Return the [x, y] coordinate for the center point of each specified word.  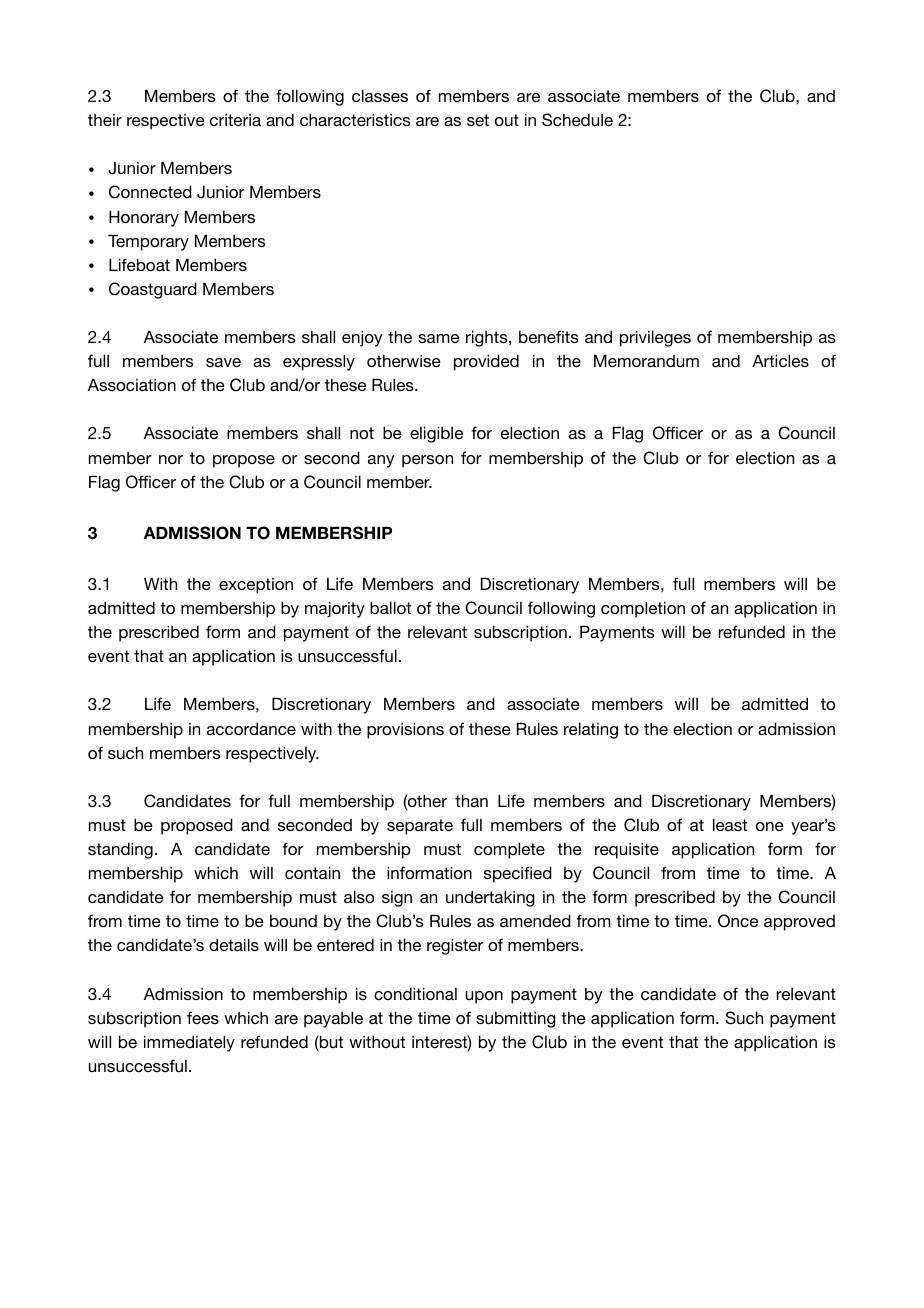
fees [203, 1017]
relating [591, 730]
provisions [405, 730]
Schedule [577, 120]
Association [132, 384]
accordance [251, 728]
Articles [780, 360]
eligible [436, 434]
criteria [235, 120]
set [478, 120]
